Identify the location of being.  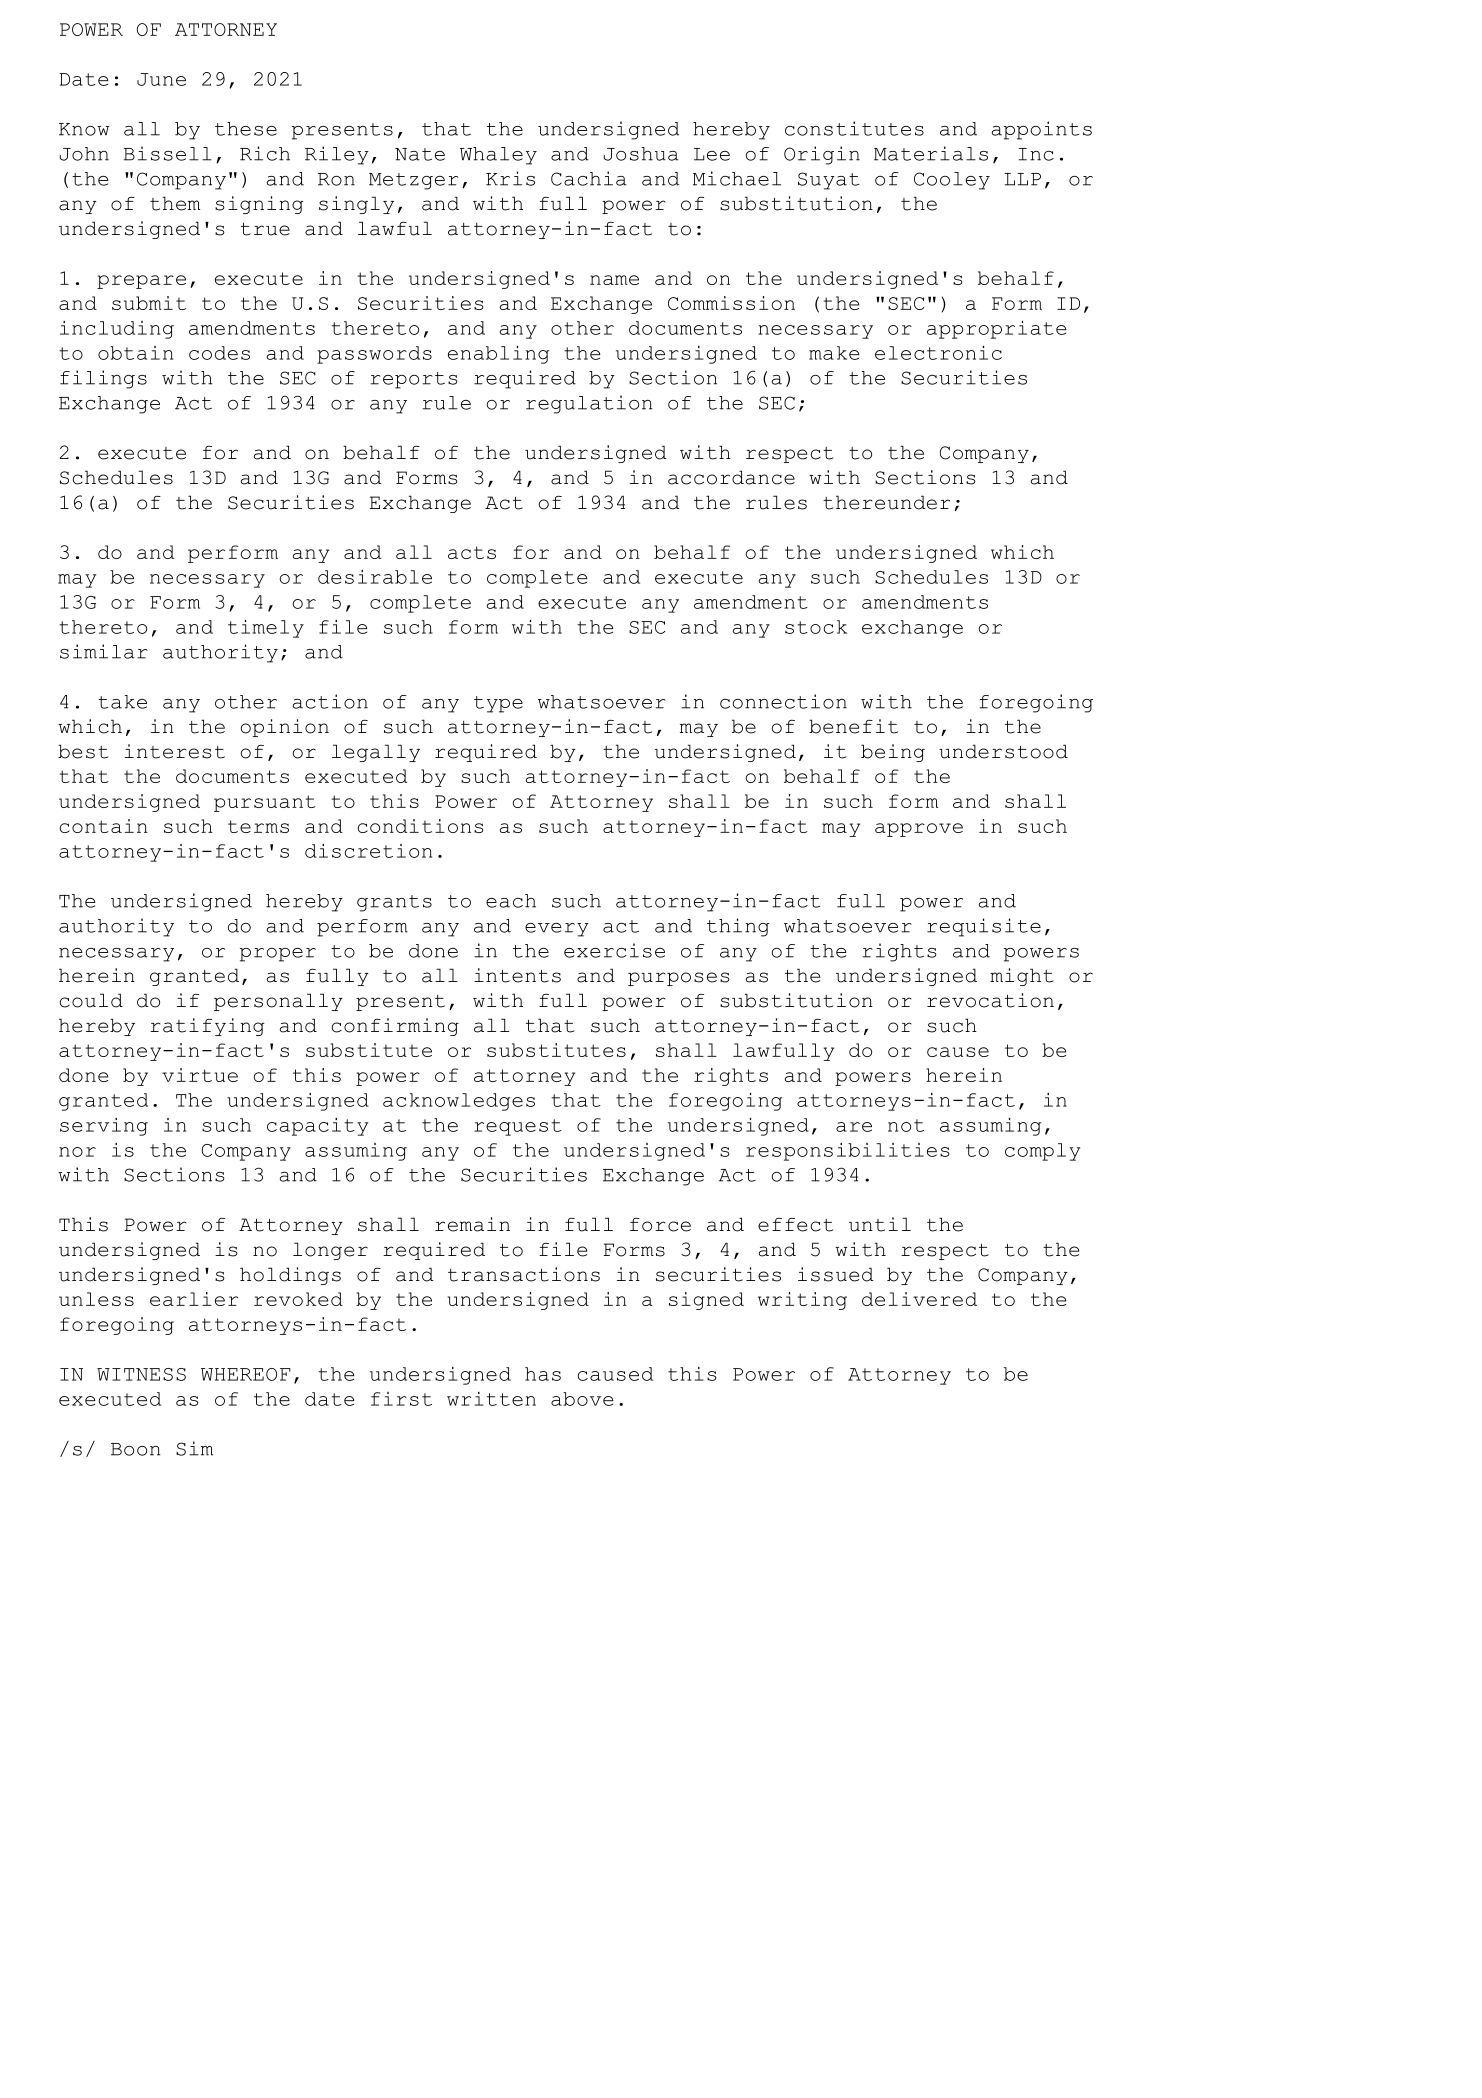
(893, 753).
